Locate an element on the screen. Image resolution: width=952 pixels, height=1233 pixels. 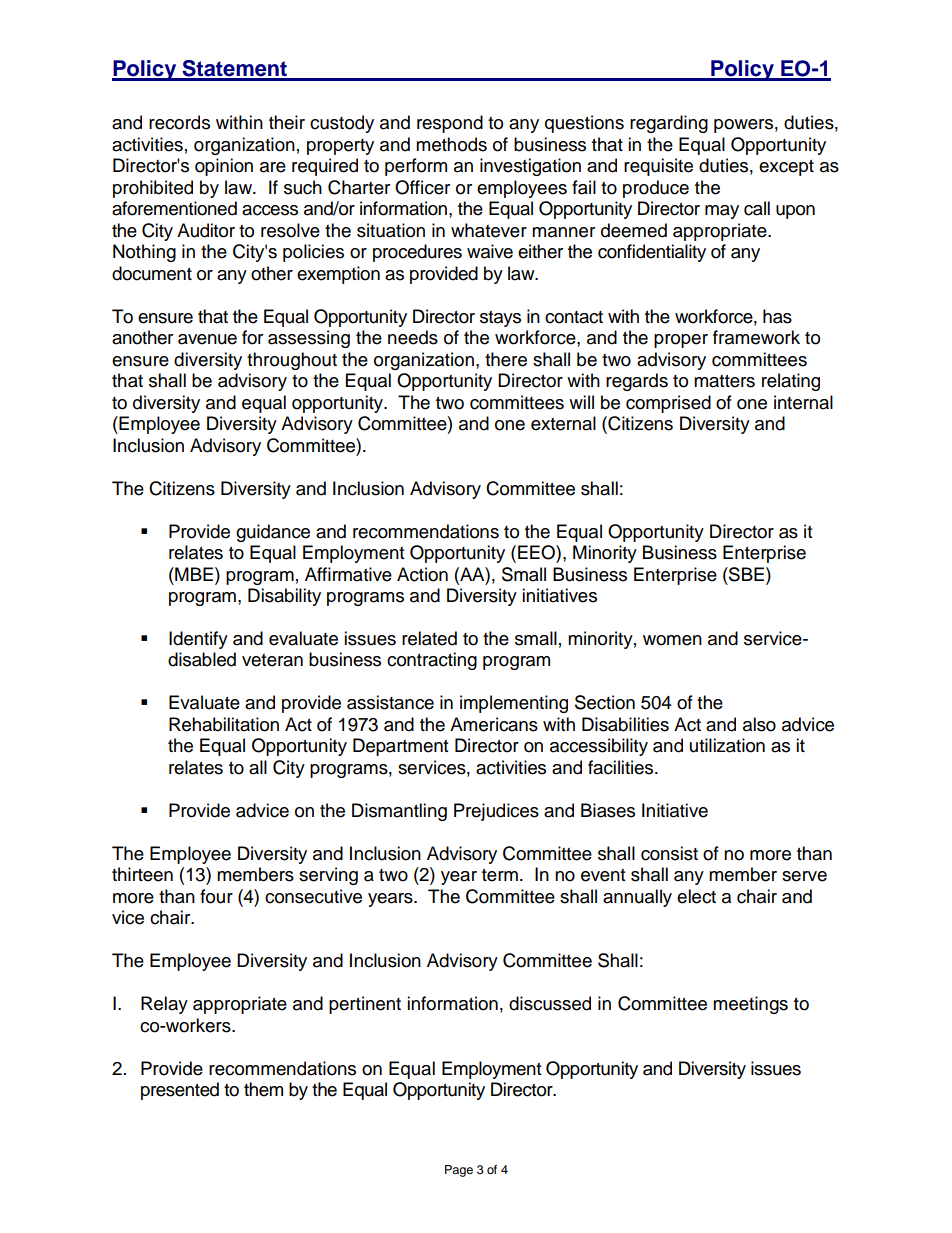
four is located at coordinates (216, 896).
